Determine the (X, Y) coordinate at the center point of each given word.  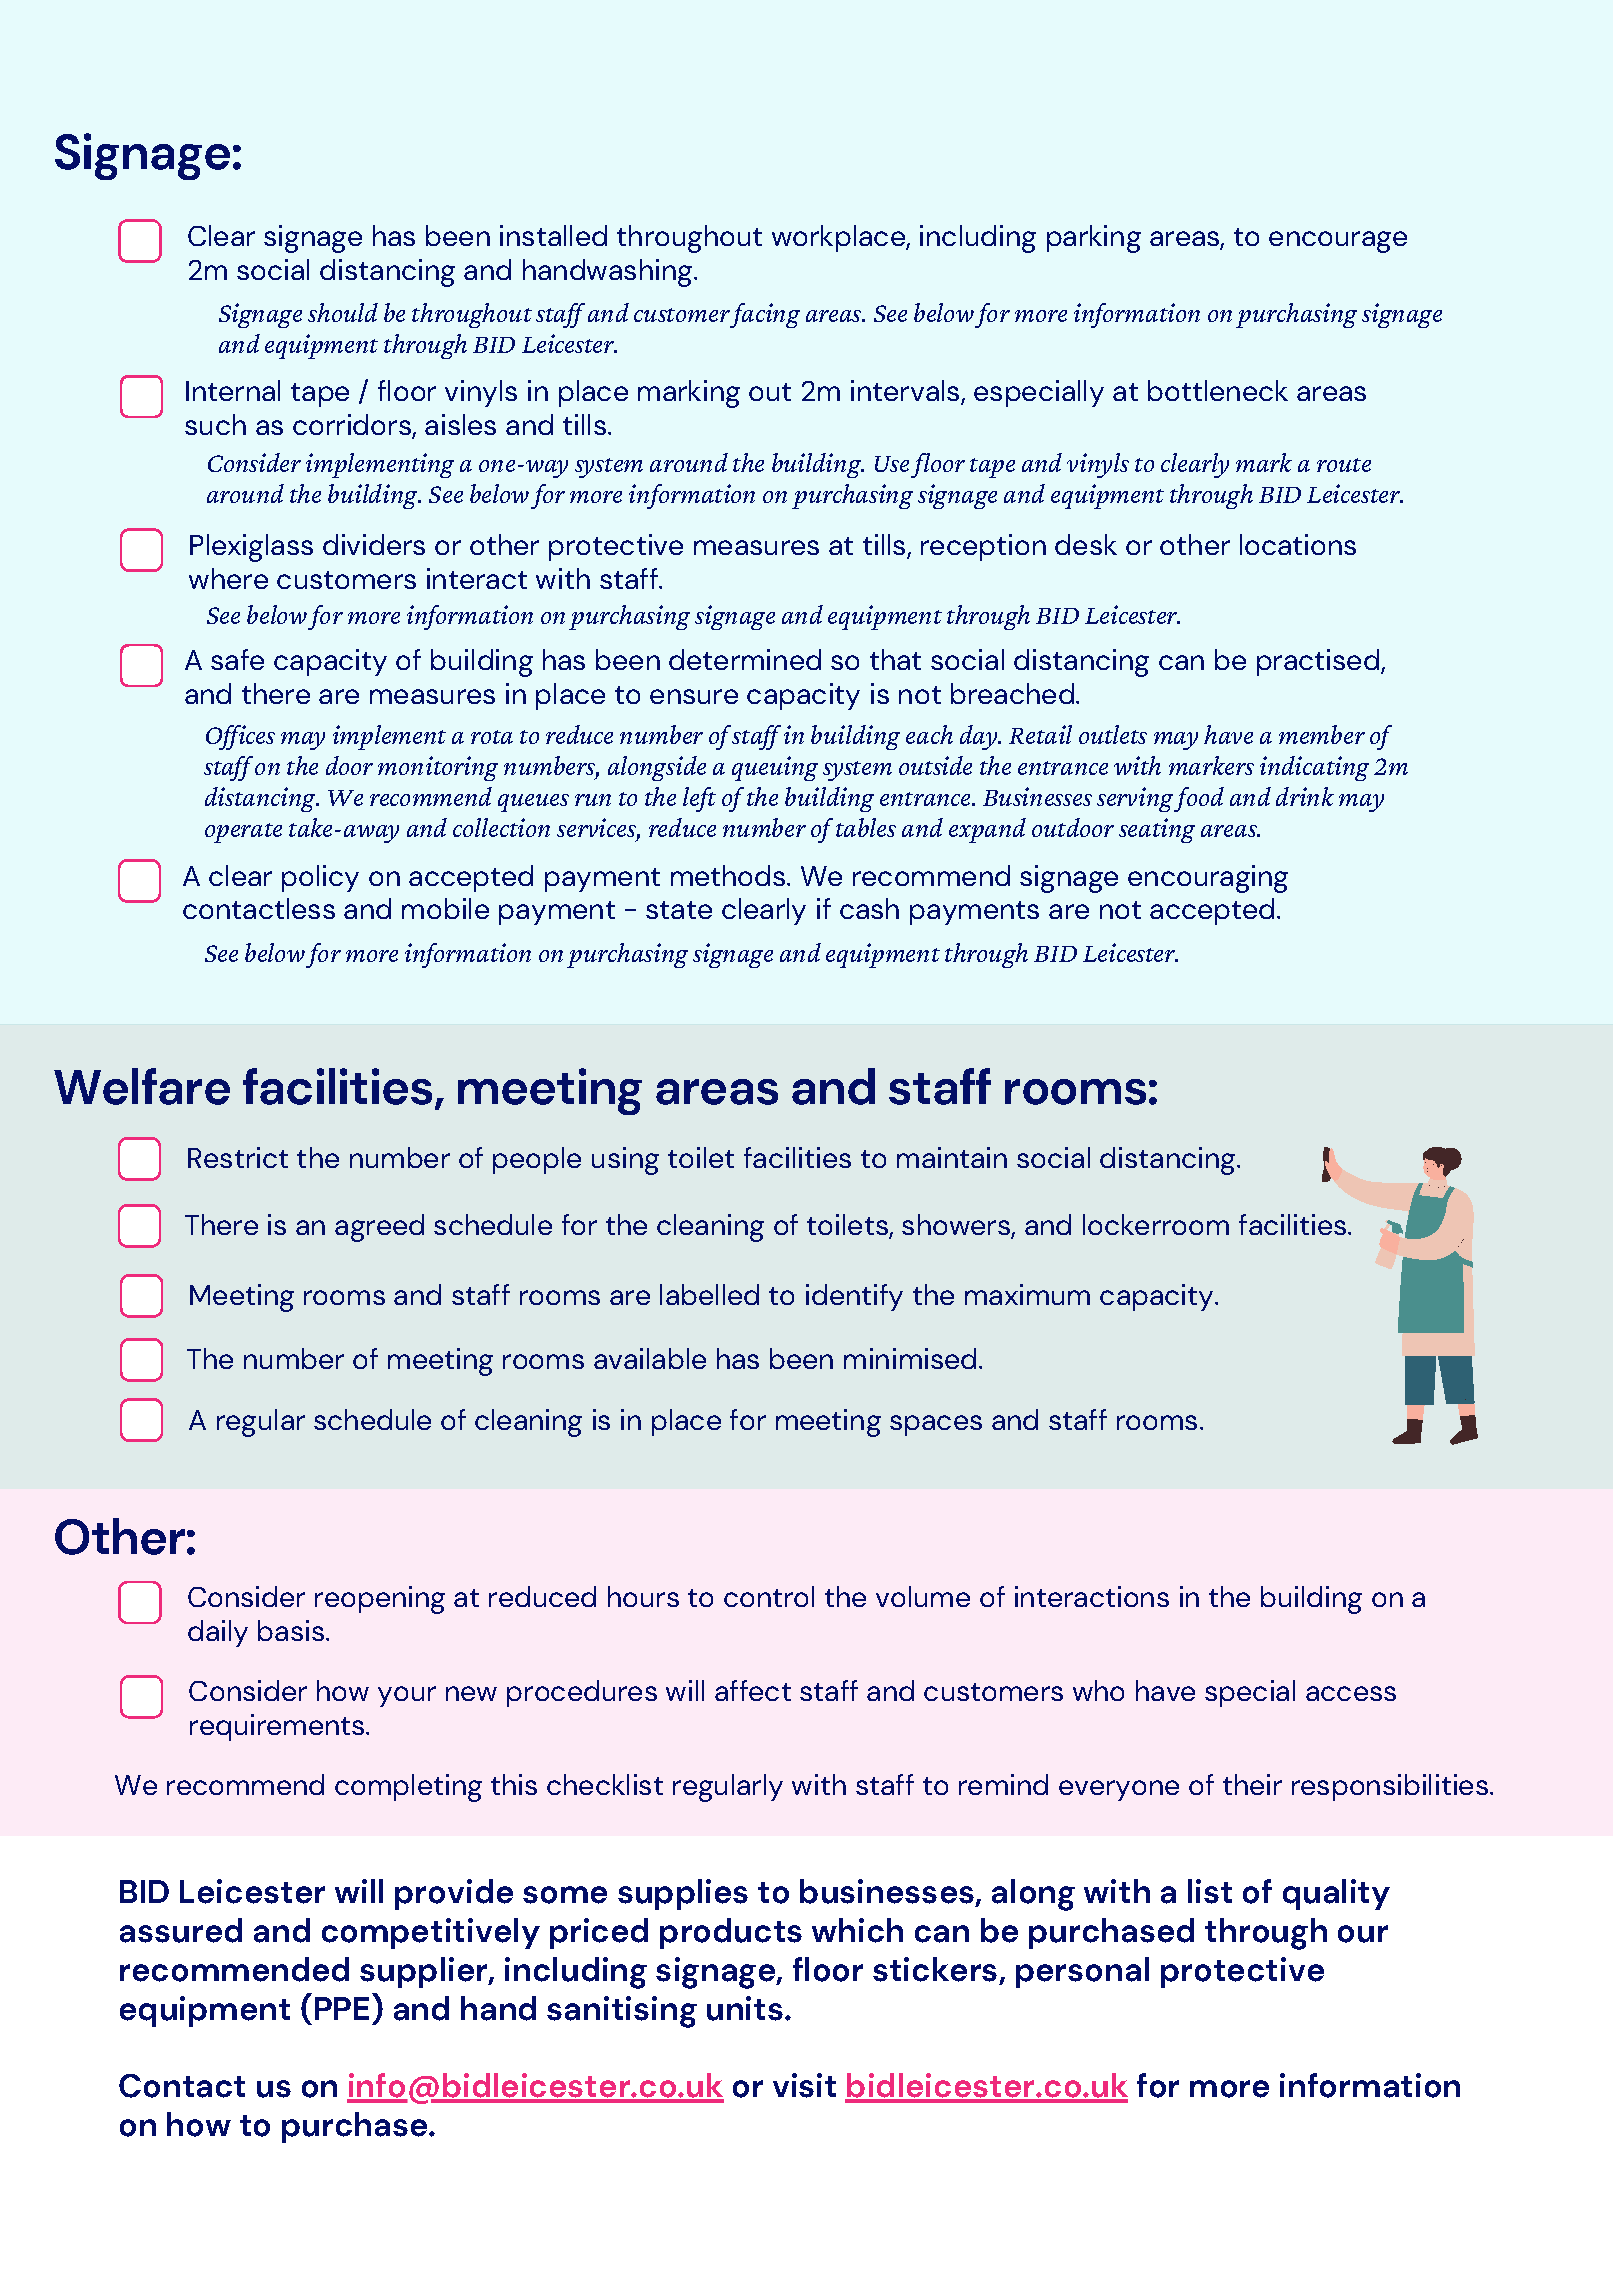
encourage (1338, 242)
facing (764, 315)
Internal (233, 390)
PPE (342, 2008)
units (745, 2008)
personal (1082, 1972)
